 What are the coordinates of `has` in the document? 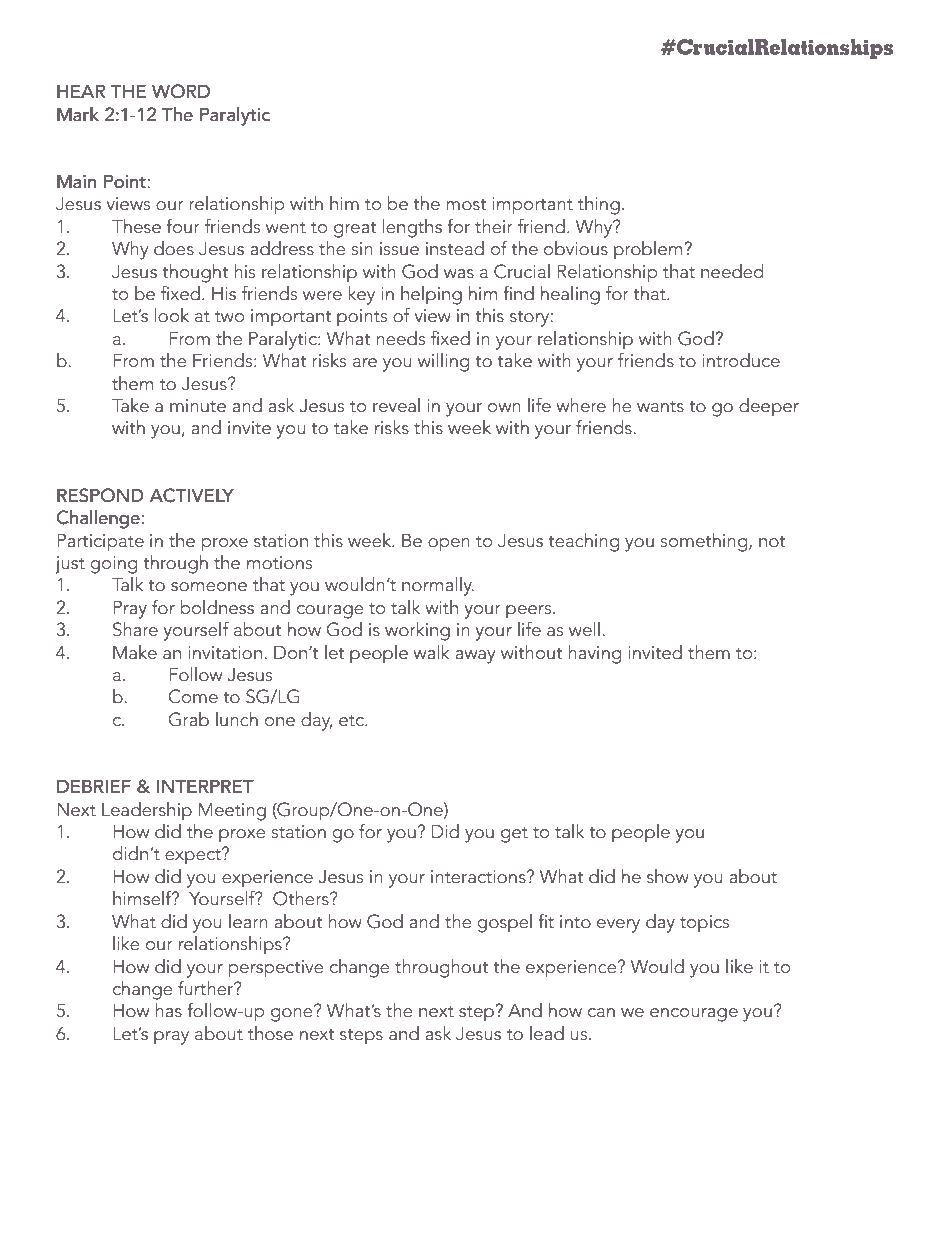 It's located at (168, 1010).
